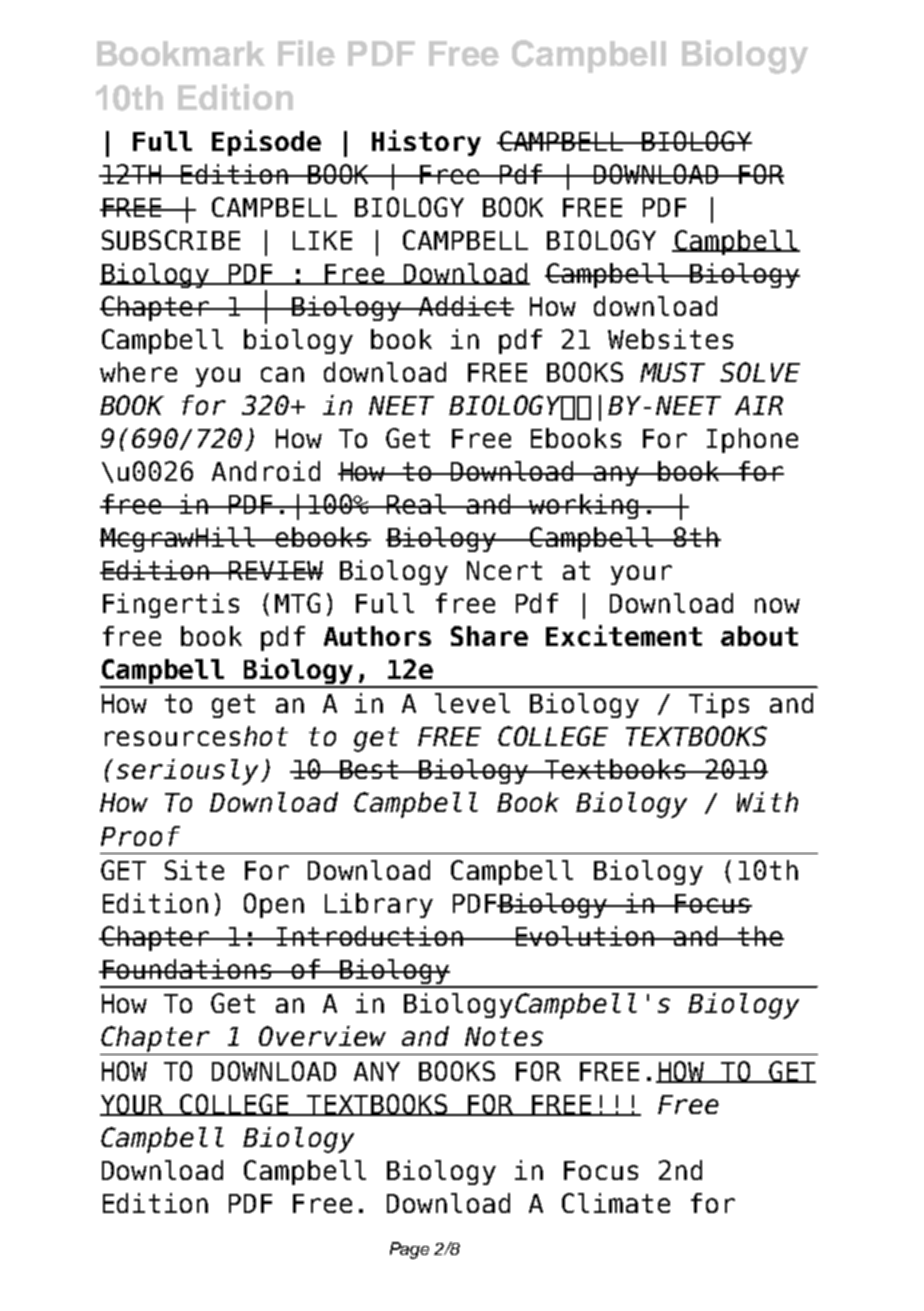  What do you see at coordinates (719, 705) in the screenshot?
I see `Tips` at bounding box center [719, 705].
